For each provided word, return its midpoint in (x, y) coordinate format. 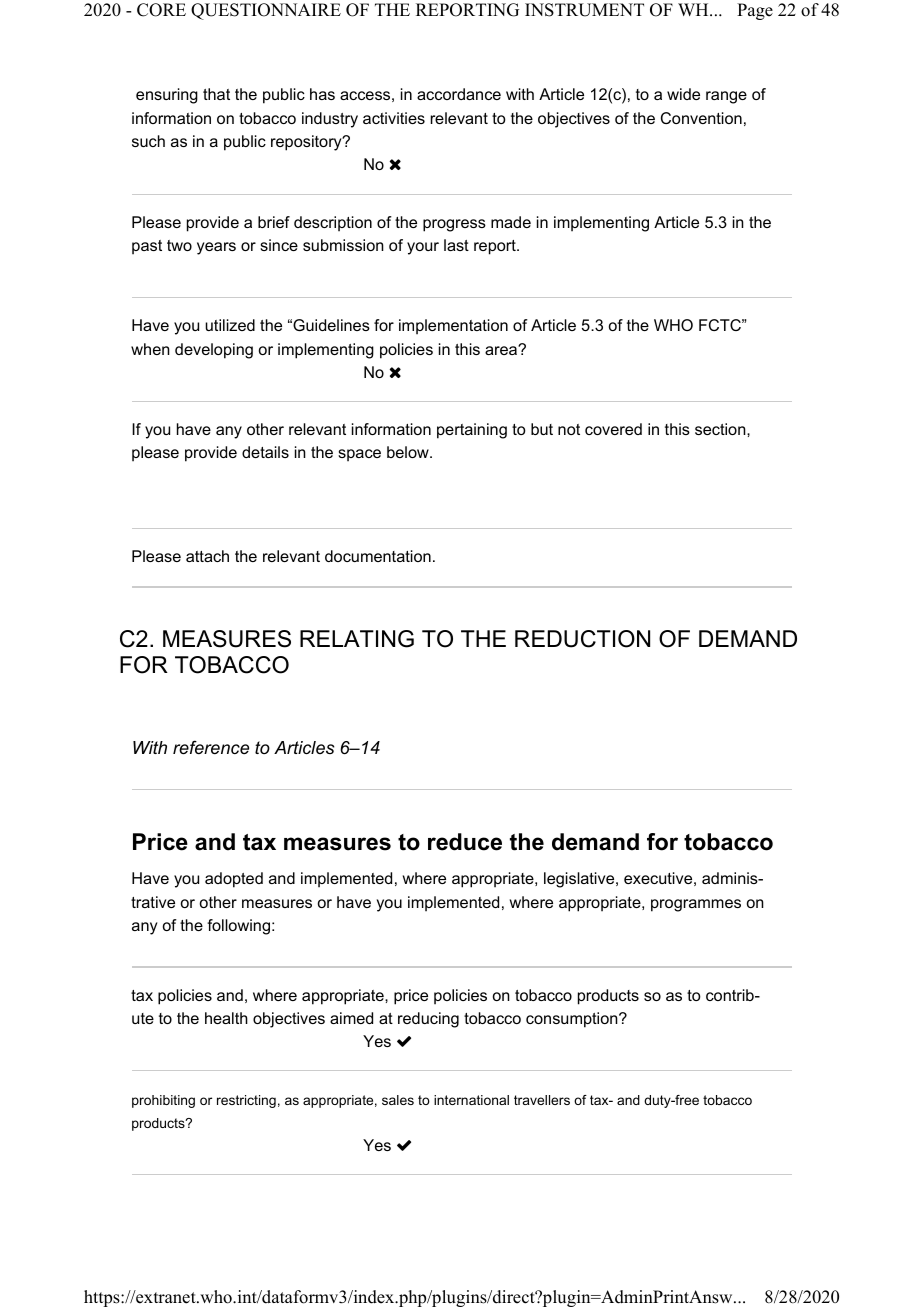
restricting (246, 1101)
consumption (573, 1020)
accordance (459, 94)
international (471, 1100)
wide (683, 94)
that (216, 94)
